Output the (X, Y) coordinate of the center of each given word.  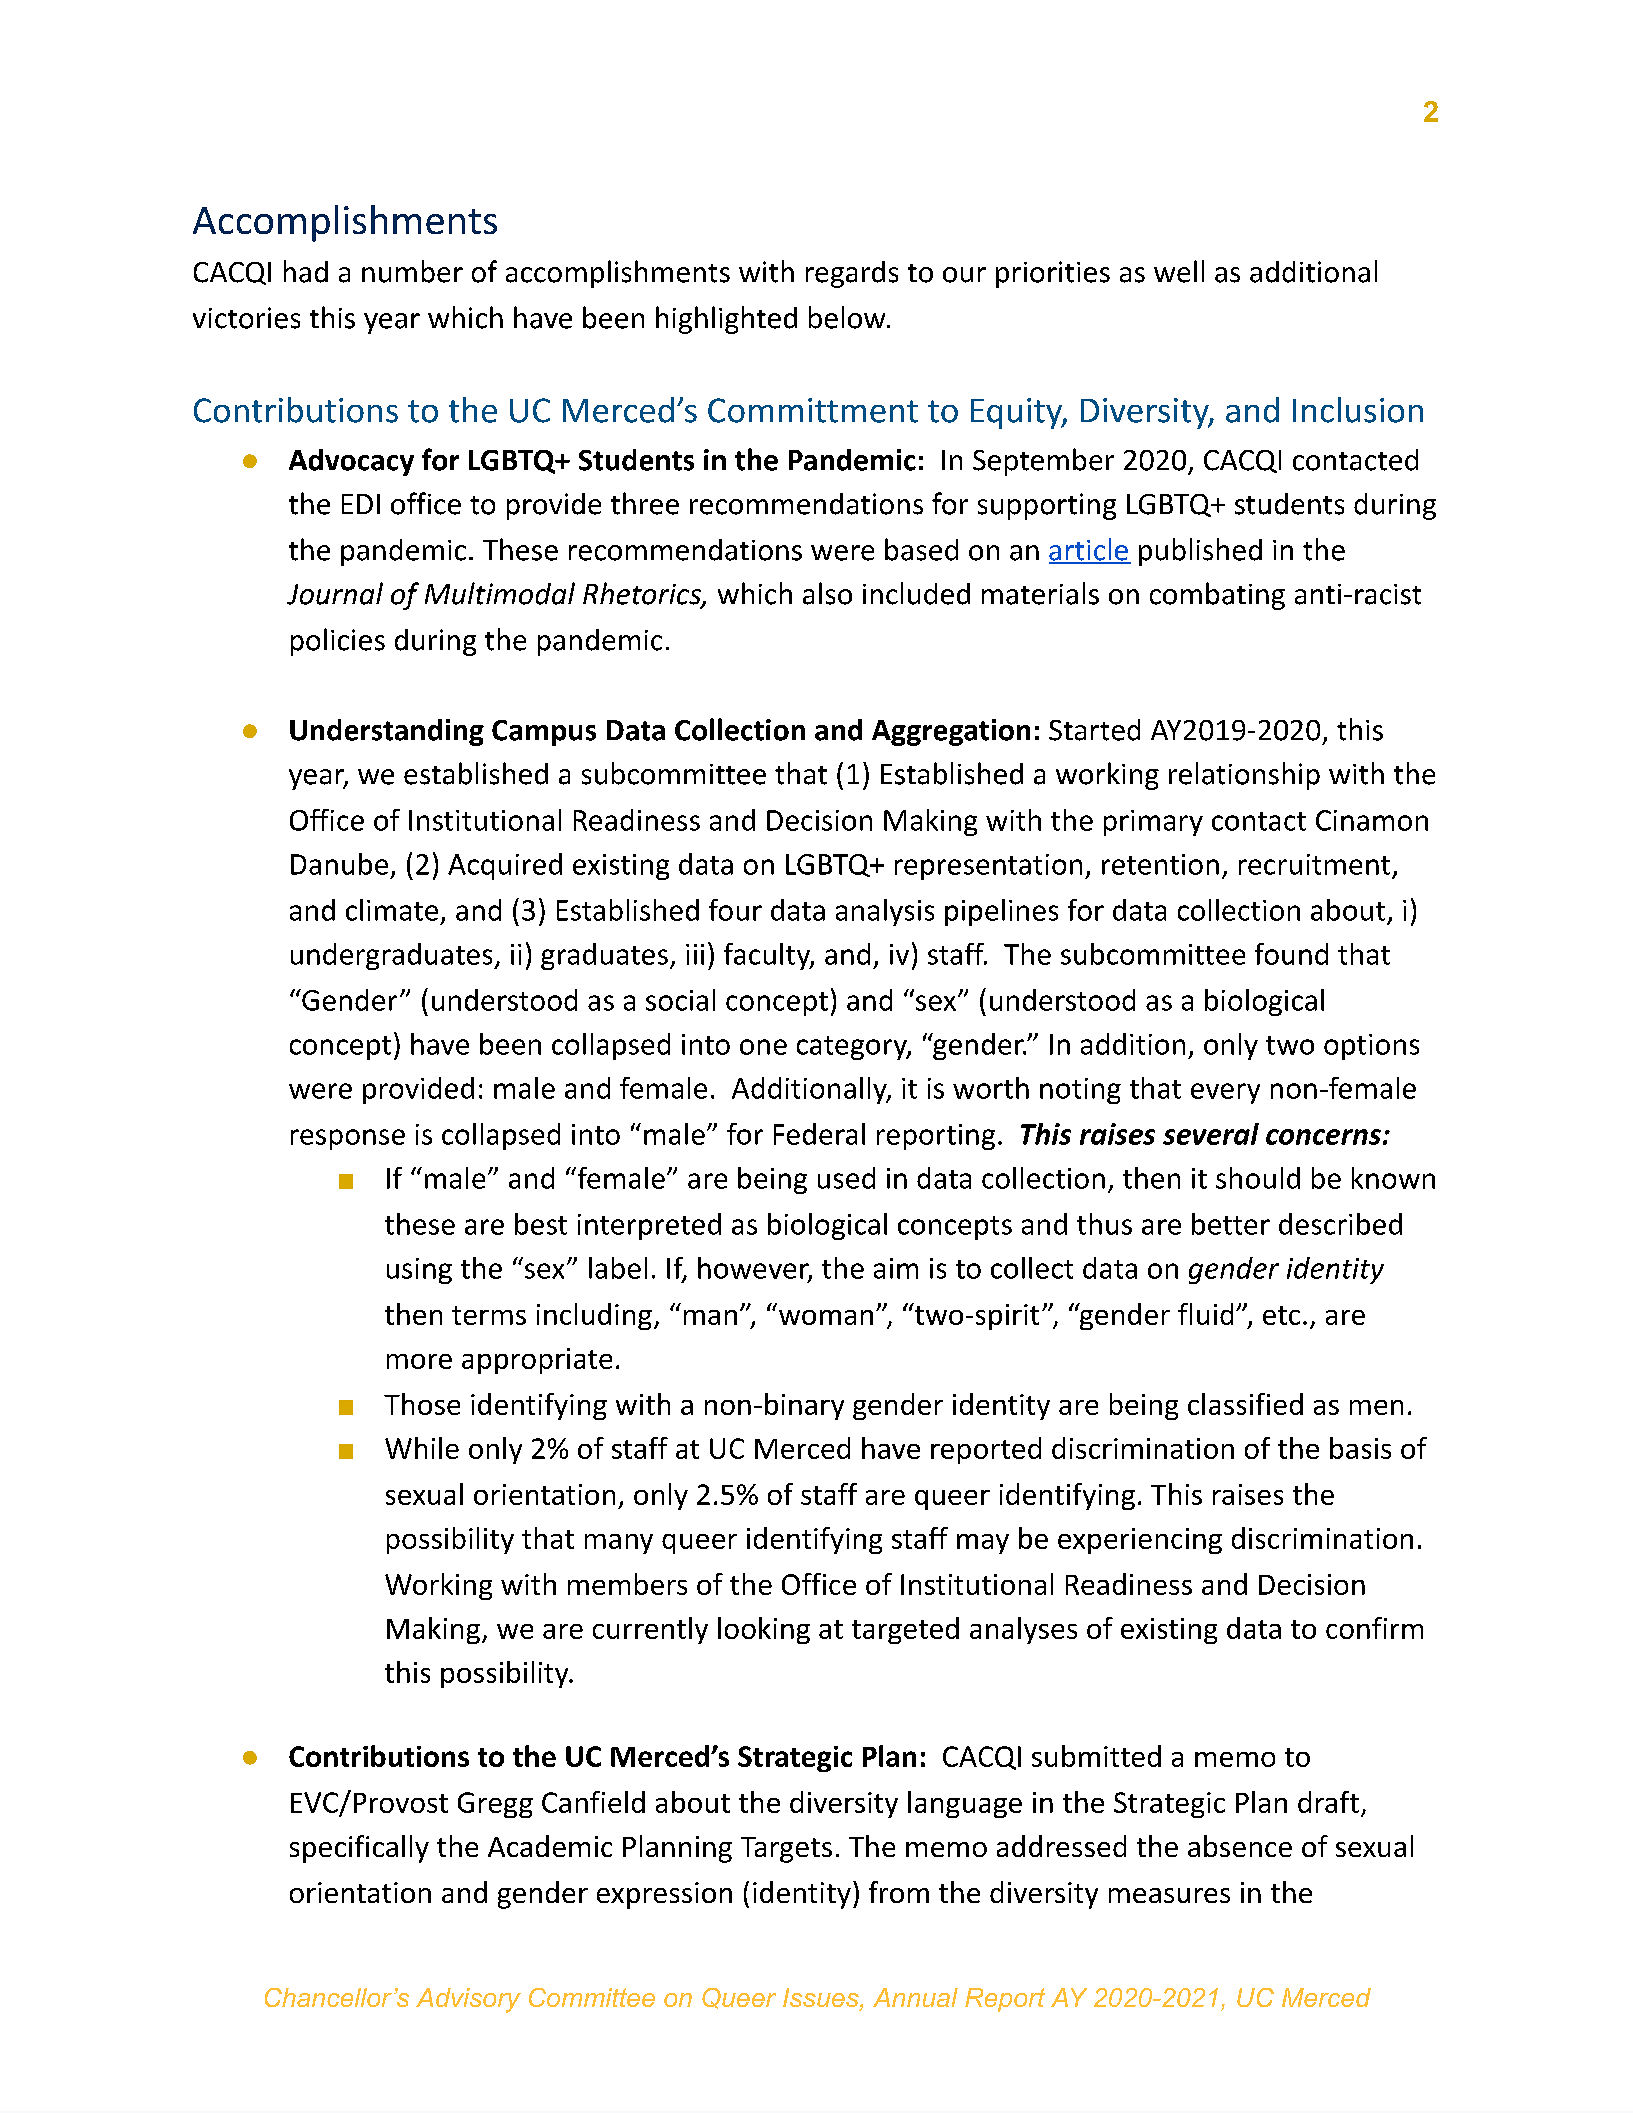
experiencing (1140, 1541)
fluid (1205, 1314)
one (763, 1047)
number (412, 271)
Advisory (468, 2000)
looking (764, 1630)
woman (826, 1317)
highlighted (726, 320)
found (1291, 954)
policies (338, 642)
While (422, 1448)
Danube (339, 864)
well (1179, 271)
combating (1217, 596)
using (419, 1271)
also (827, 593)
